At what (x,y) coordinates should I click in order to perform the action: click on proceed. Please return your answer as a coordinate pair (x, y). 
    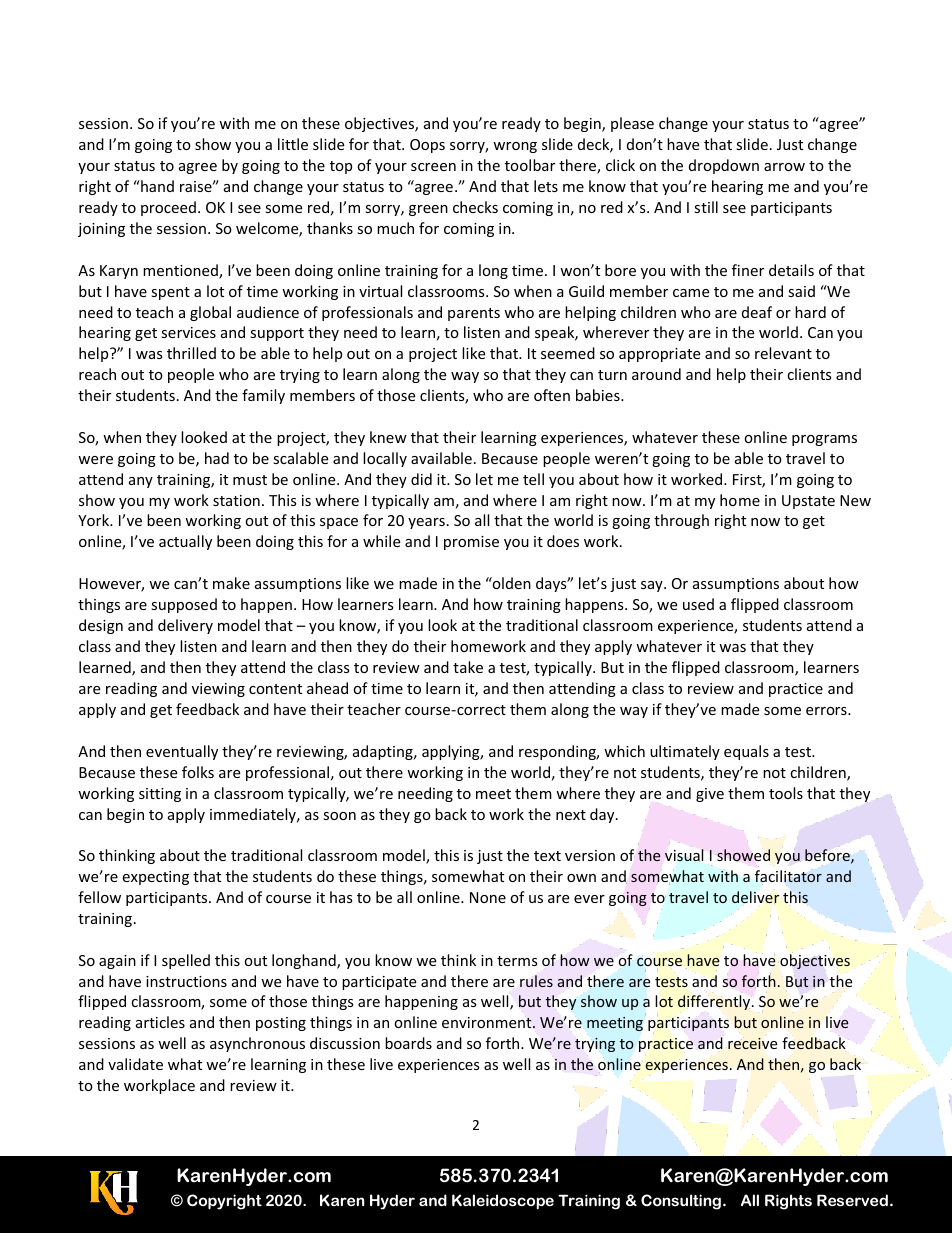
    Looking at the image, I should click on (168, 208).
